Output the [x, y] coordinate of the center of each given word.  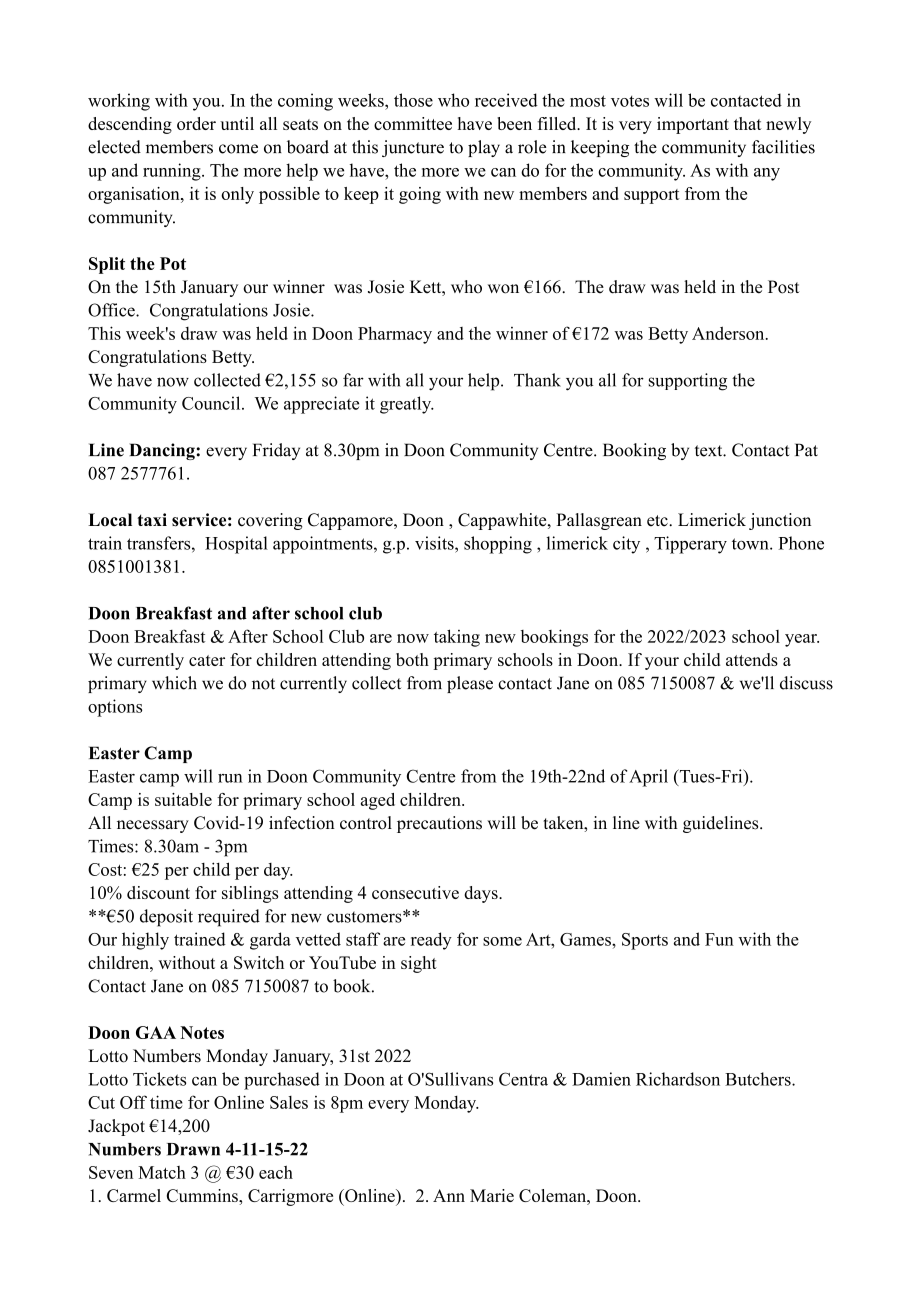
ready [431, 941]
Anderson [729, 333]
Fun [719, 939]
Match [162, 1172]
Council [212, 403]
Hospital [236, 545]
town [751, 544]
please [470, 684]
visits [435, 543]
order [196, 123]
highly [145, 941]
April [648, 778]
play [484, 148]
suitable [183, 799]
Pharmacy [395, 335]
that [748, 123]
